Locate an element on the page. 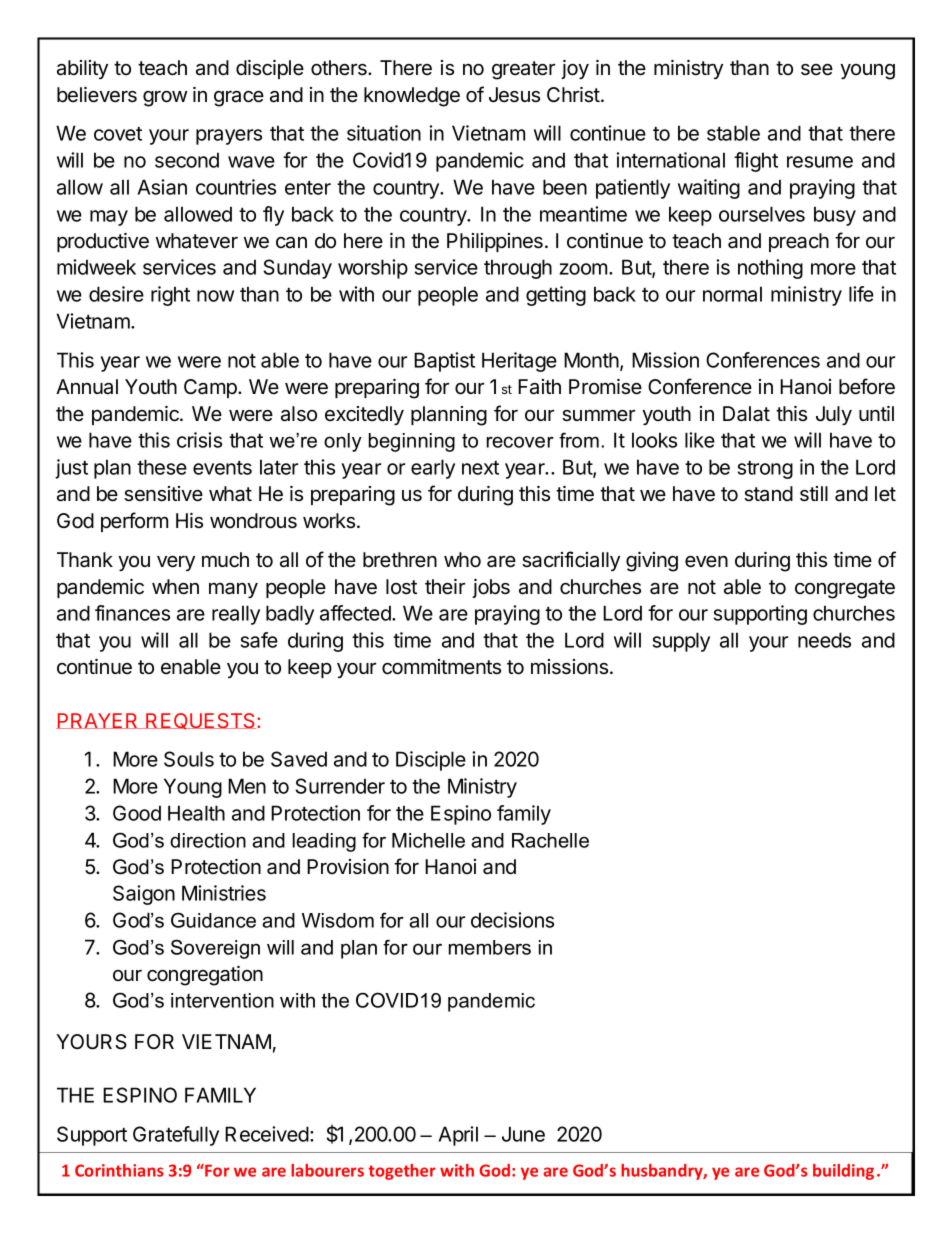  grow is located at coordinates (165, 99).
